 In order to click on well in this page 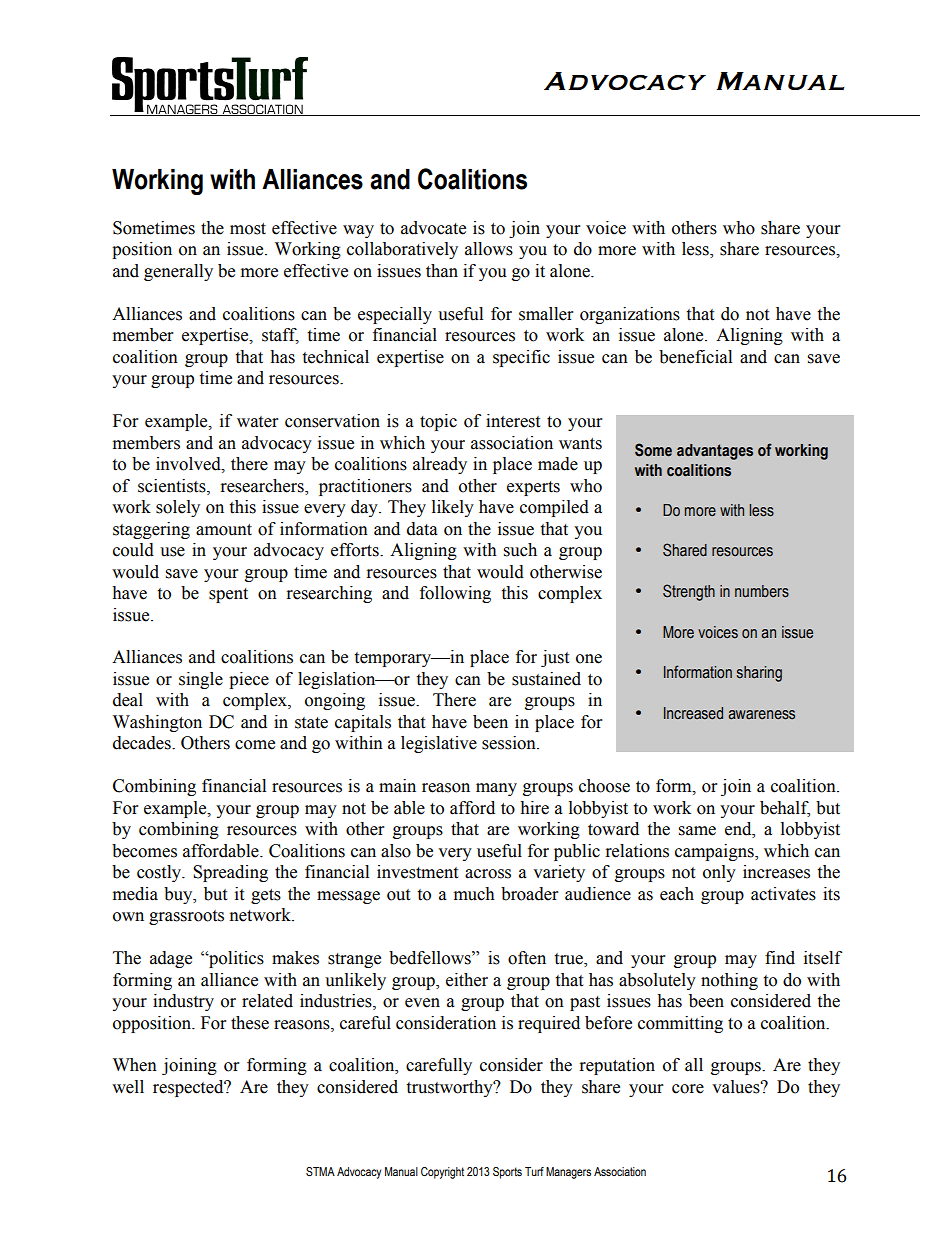, I will do `click(128, 1087)`.
